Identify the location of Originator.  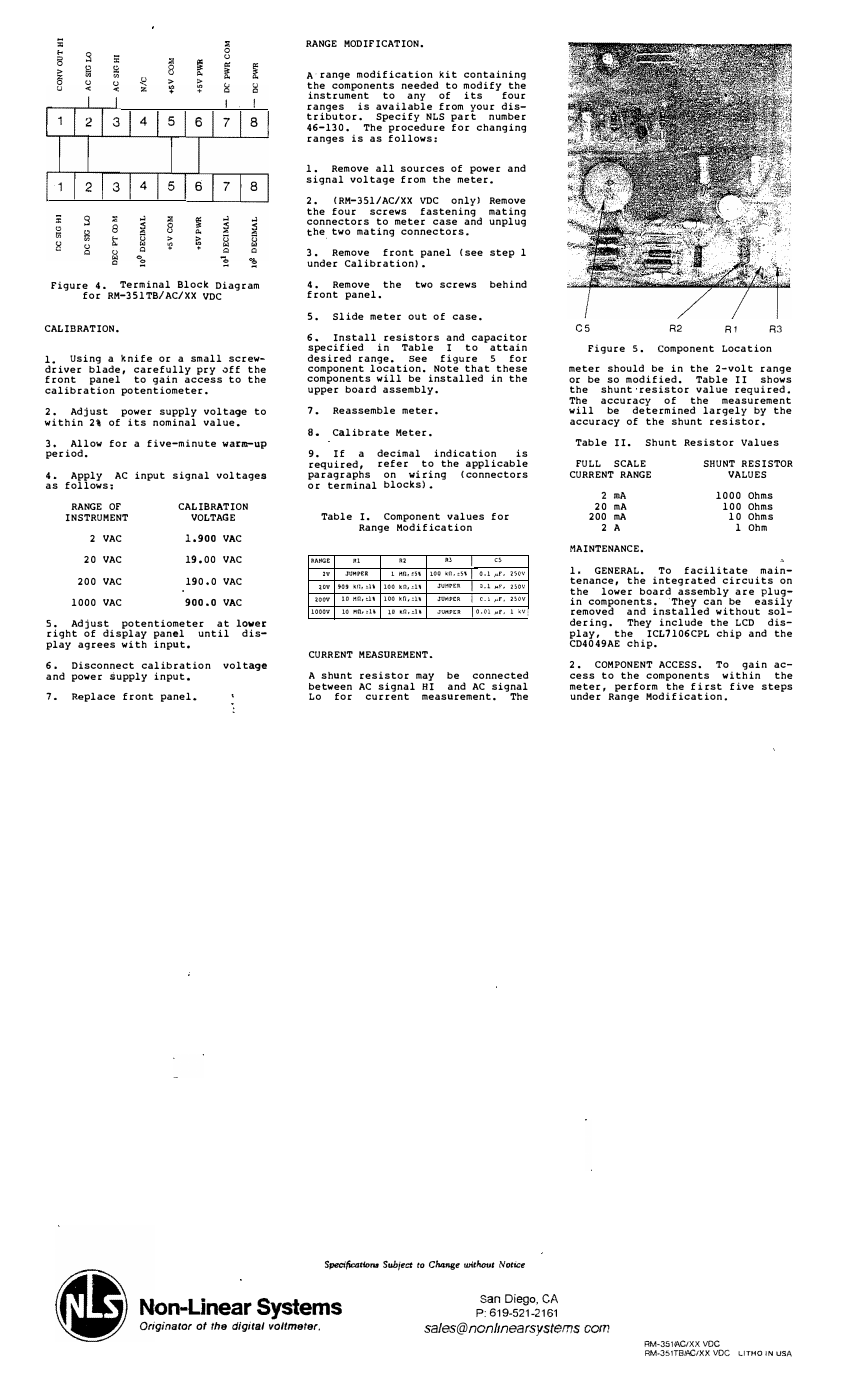
(166, 1327).
